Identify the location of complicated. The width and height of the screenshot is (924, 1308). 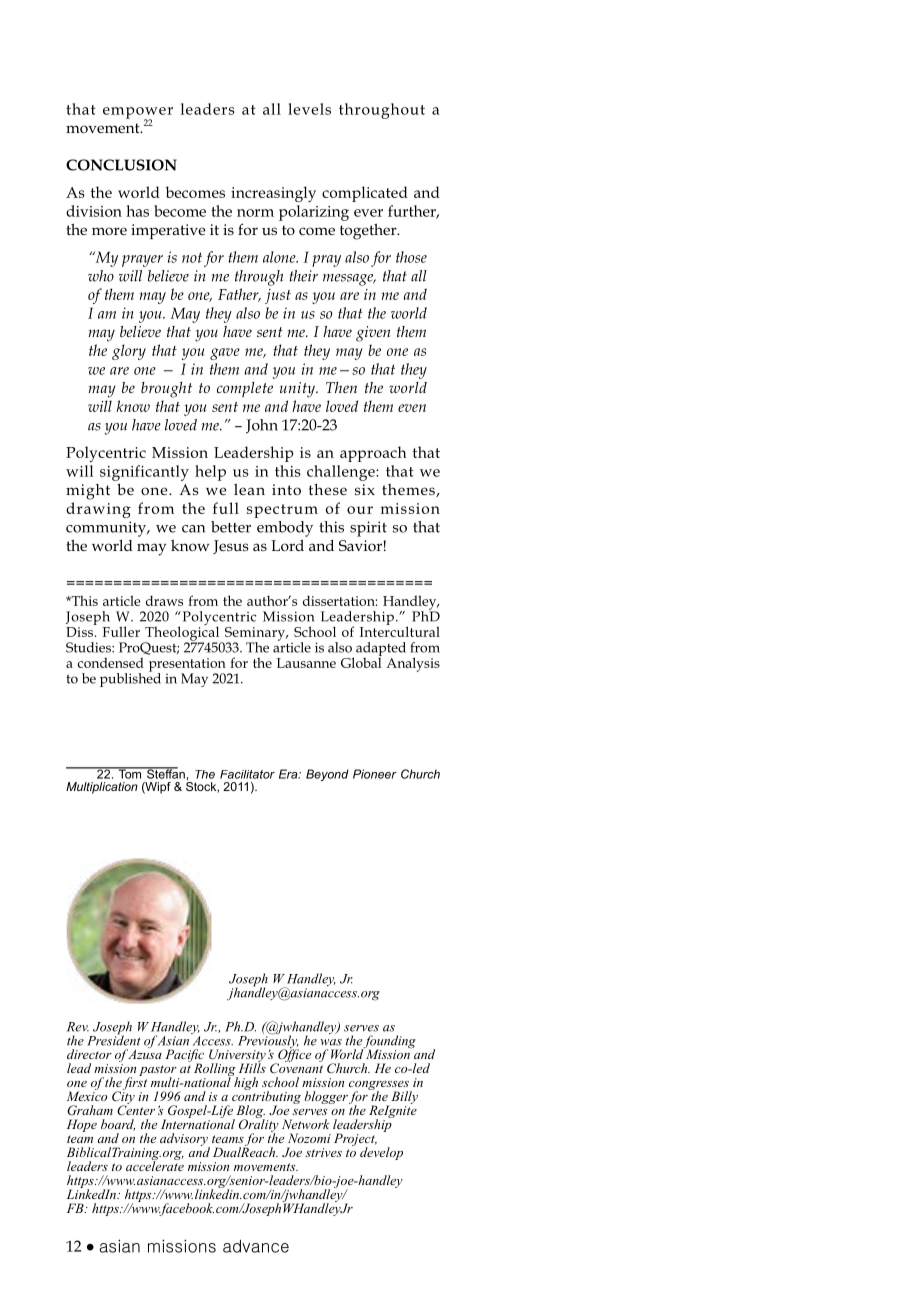
(365, 194).
